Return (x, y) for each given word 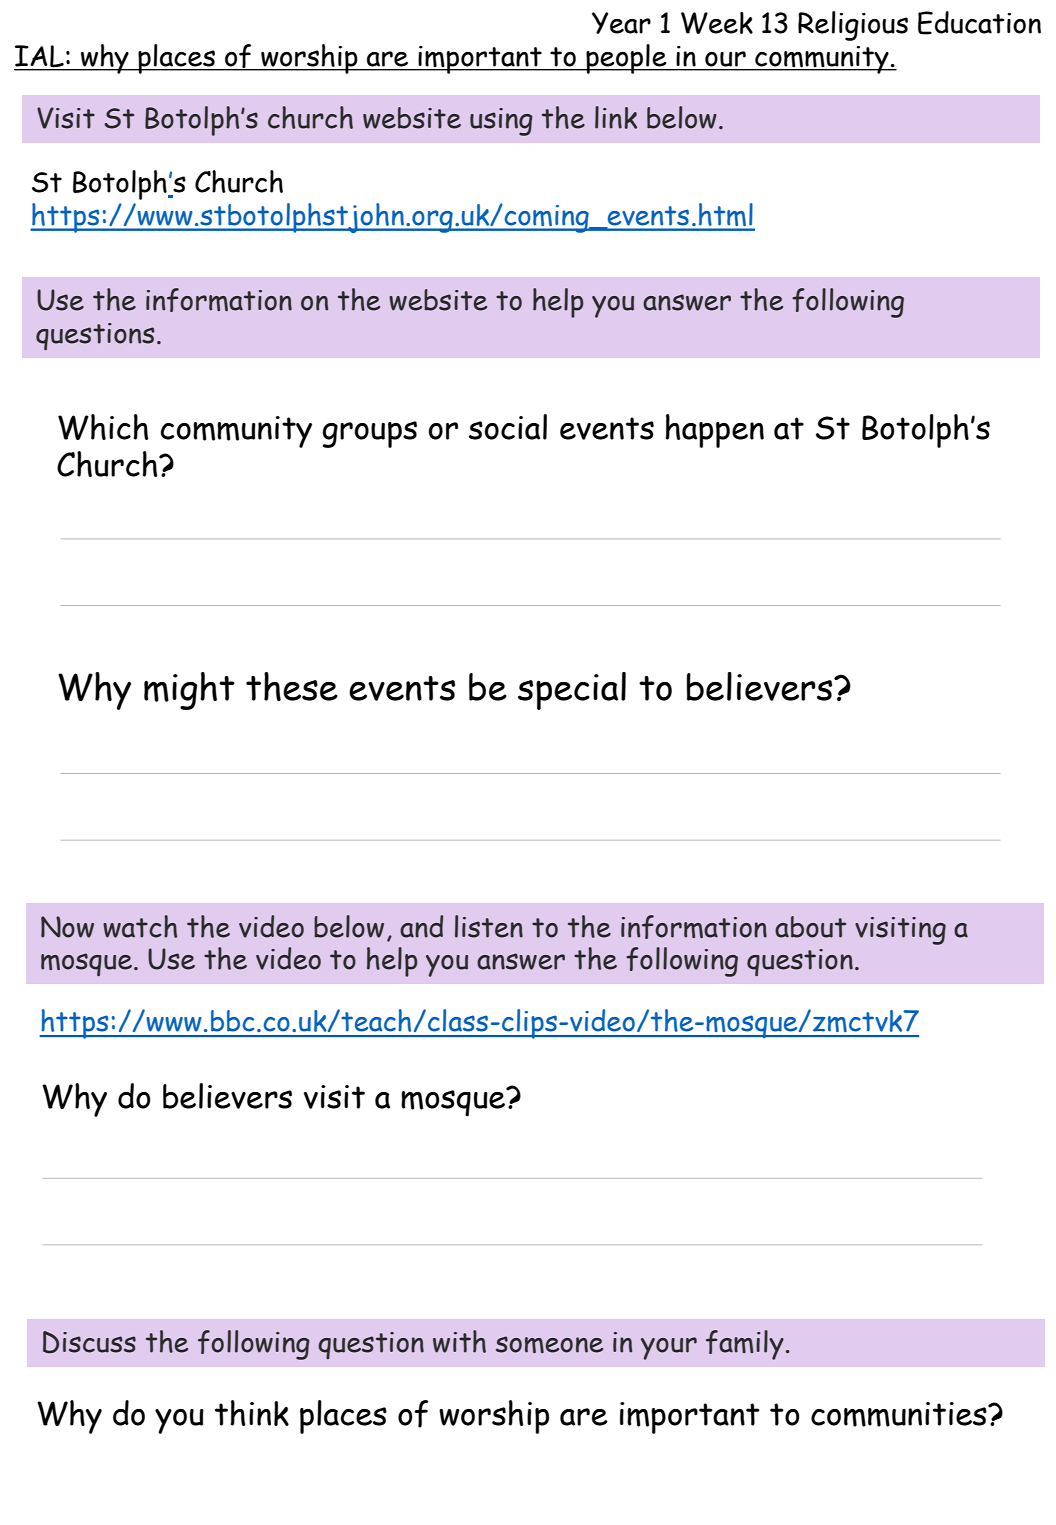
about (810, 927)
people (626, 59)
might (189, 691)
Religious (853, 26)
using (501, 122)
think (252, 1413)
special (572, 691)
